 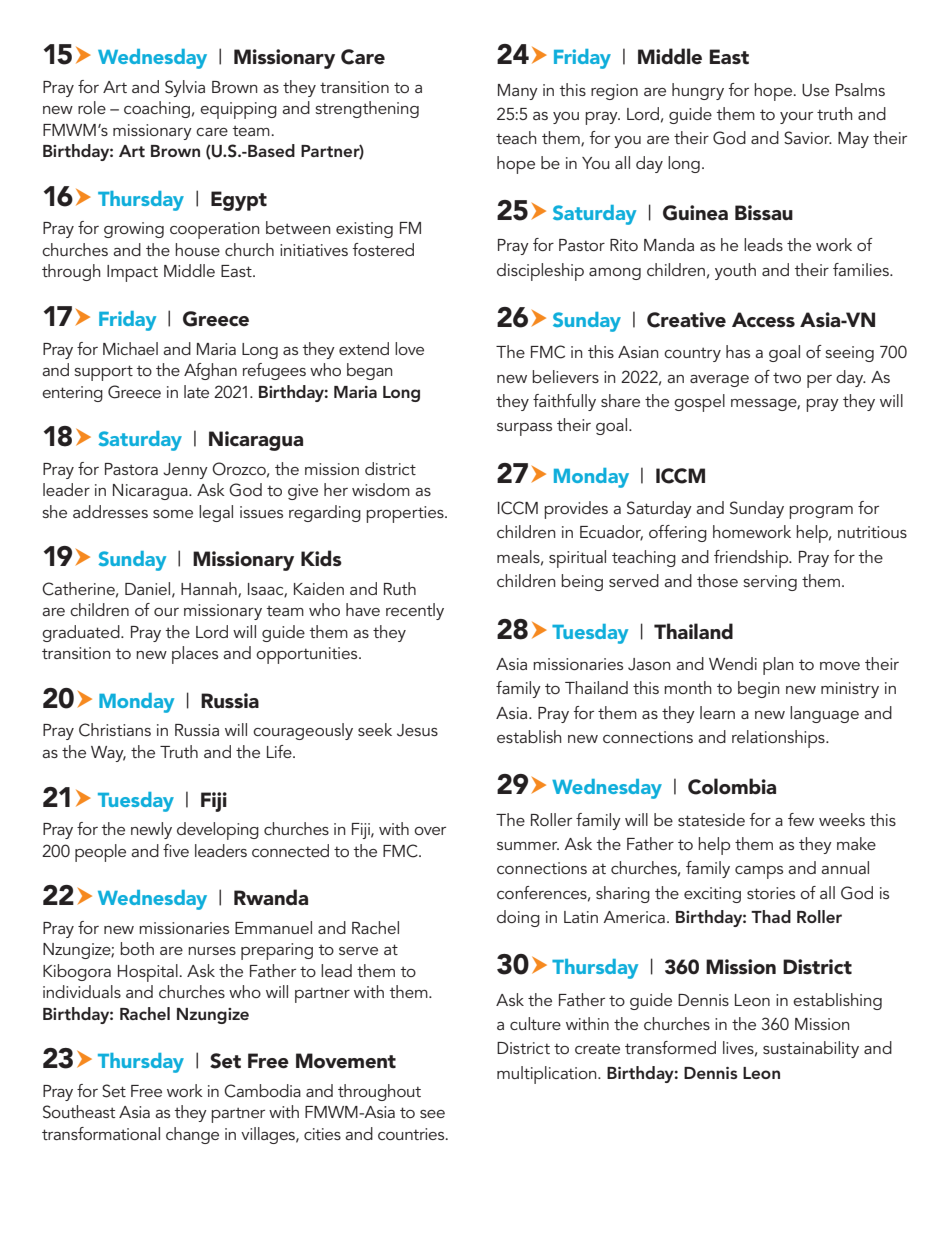 I want to click on Jesus, so click(x=417, y=730).
